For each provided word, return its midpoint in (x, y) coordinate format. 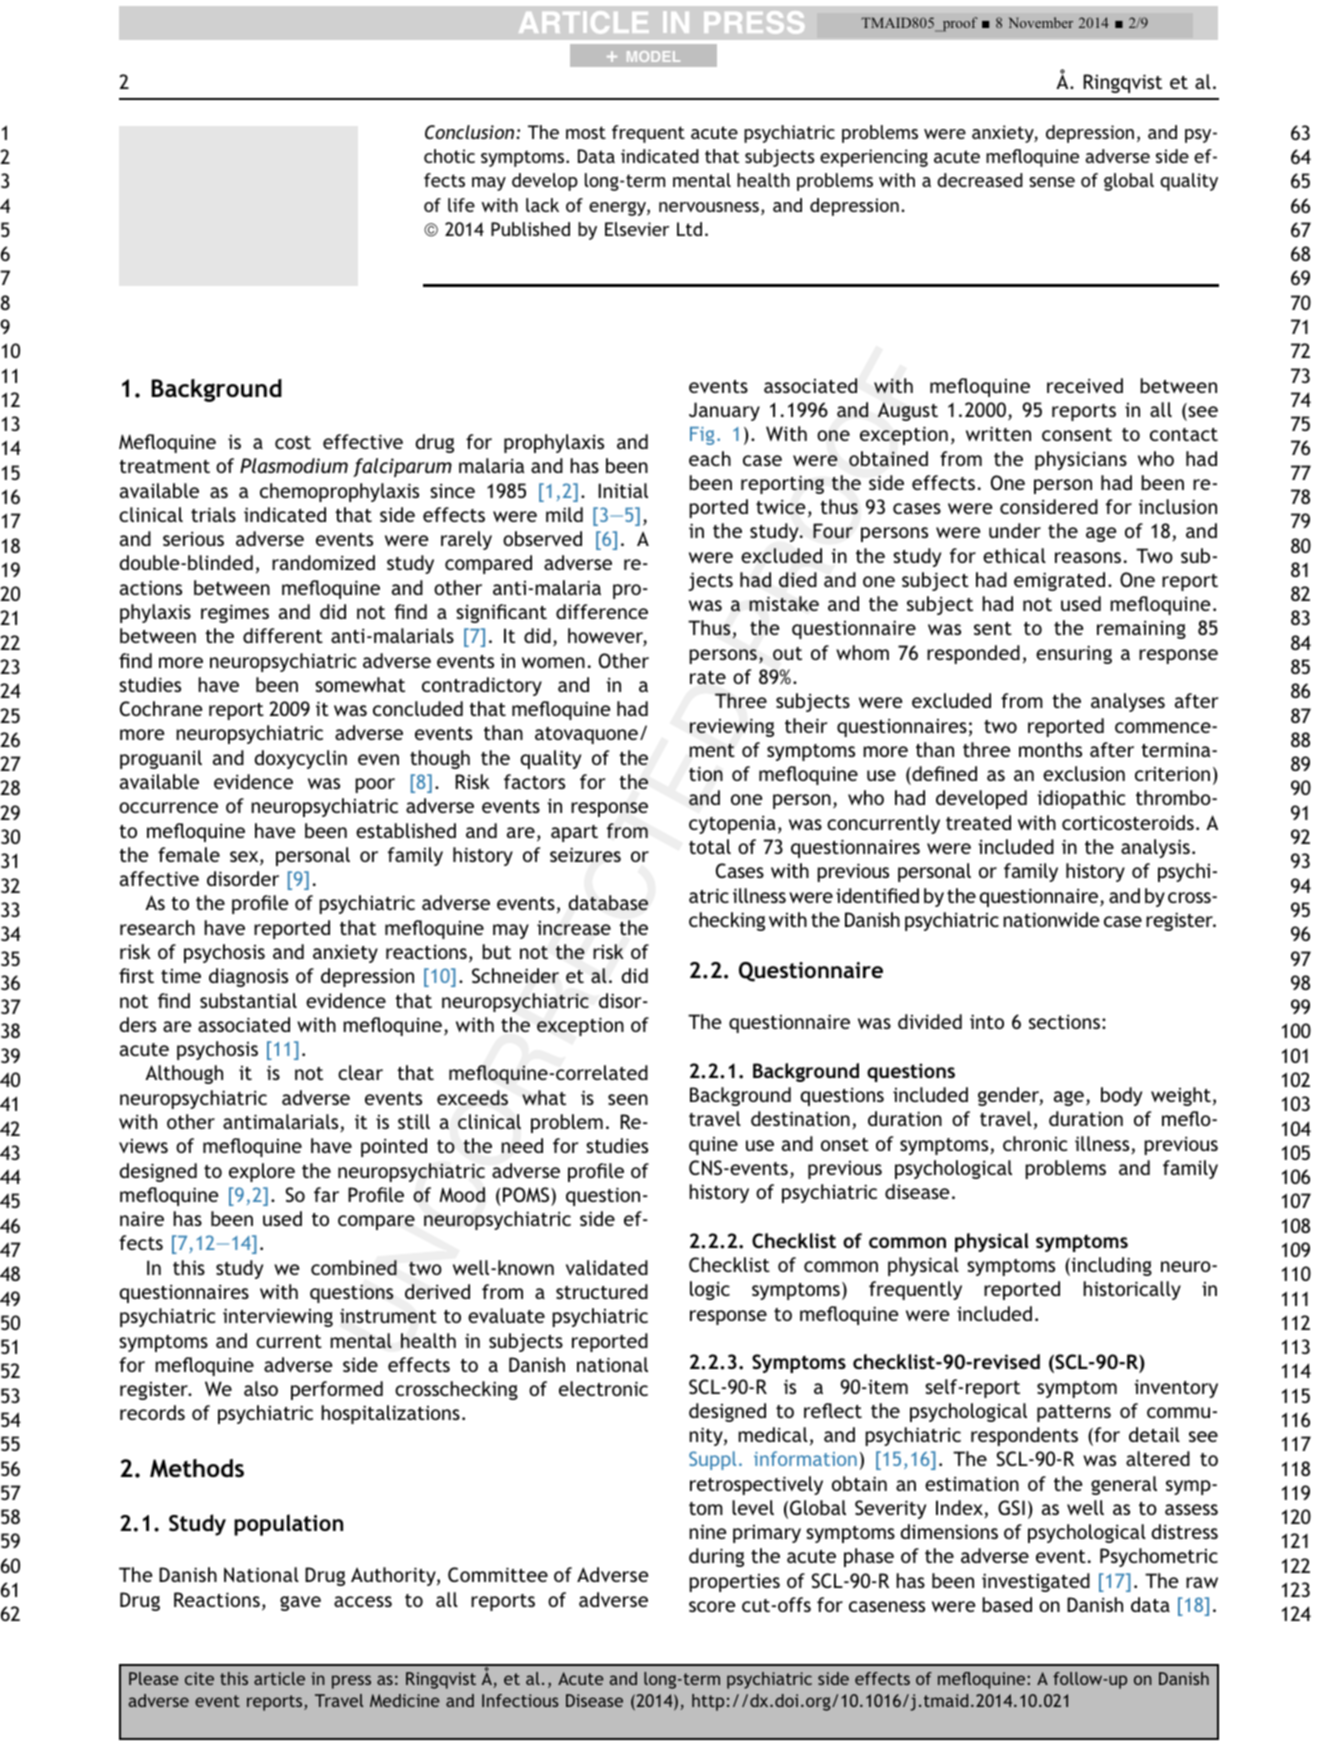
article (279, 1678)
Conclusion (471, 132)
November (1041, 22)
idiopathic (1081, 799)
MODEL (653, 56)
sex (245, 858)
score (712, 1606)
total (710, 846)
